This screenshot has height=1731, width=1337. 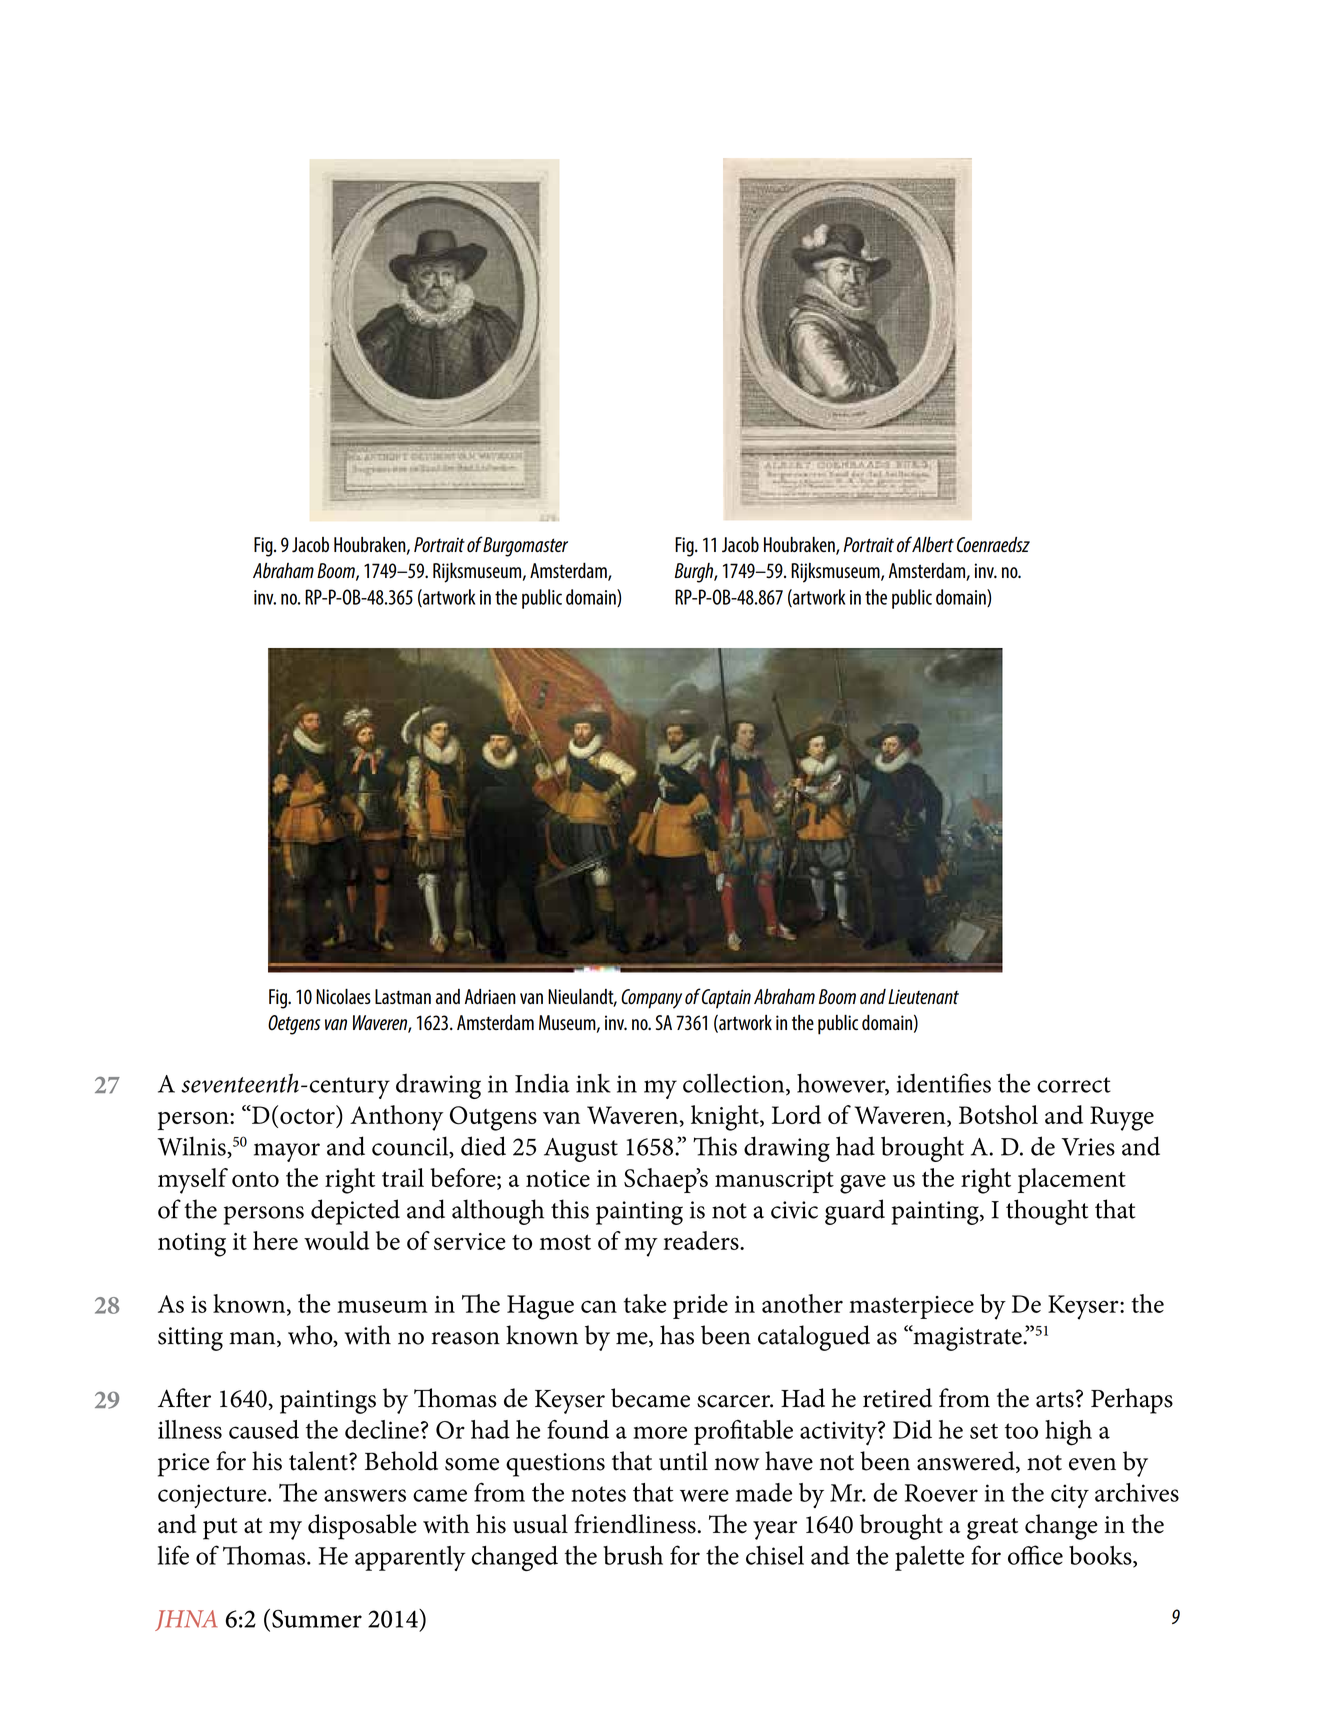 I want to click on Summer, so click(x=317, y=1618).
